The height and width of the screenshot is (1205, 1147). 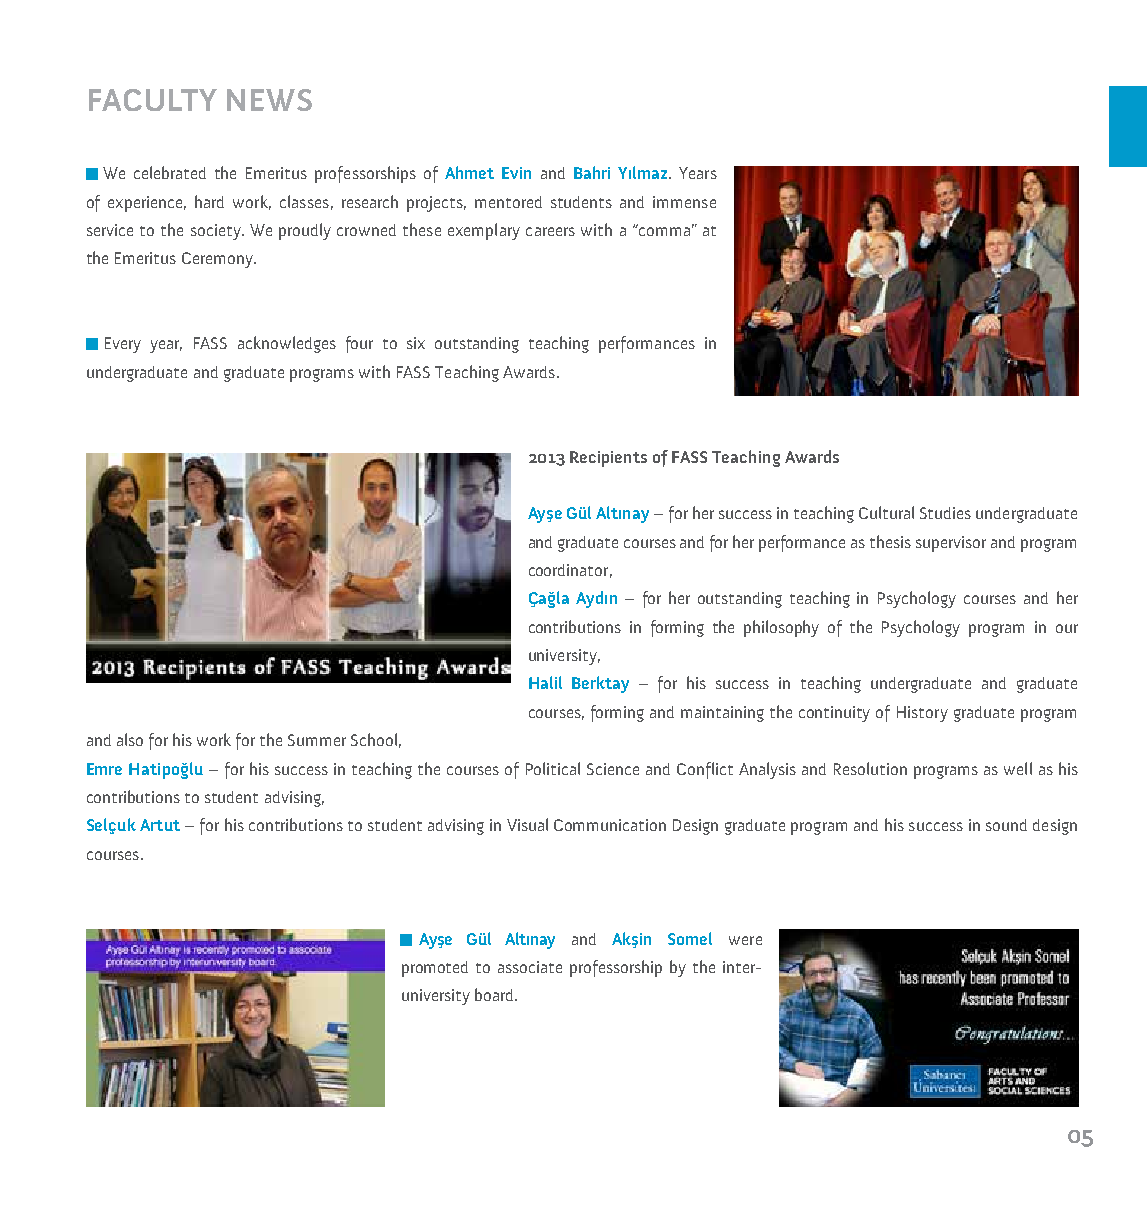 I want to click on acknowledges, so click(x=287, y=344).
